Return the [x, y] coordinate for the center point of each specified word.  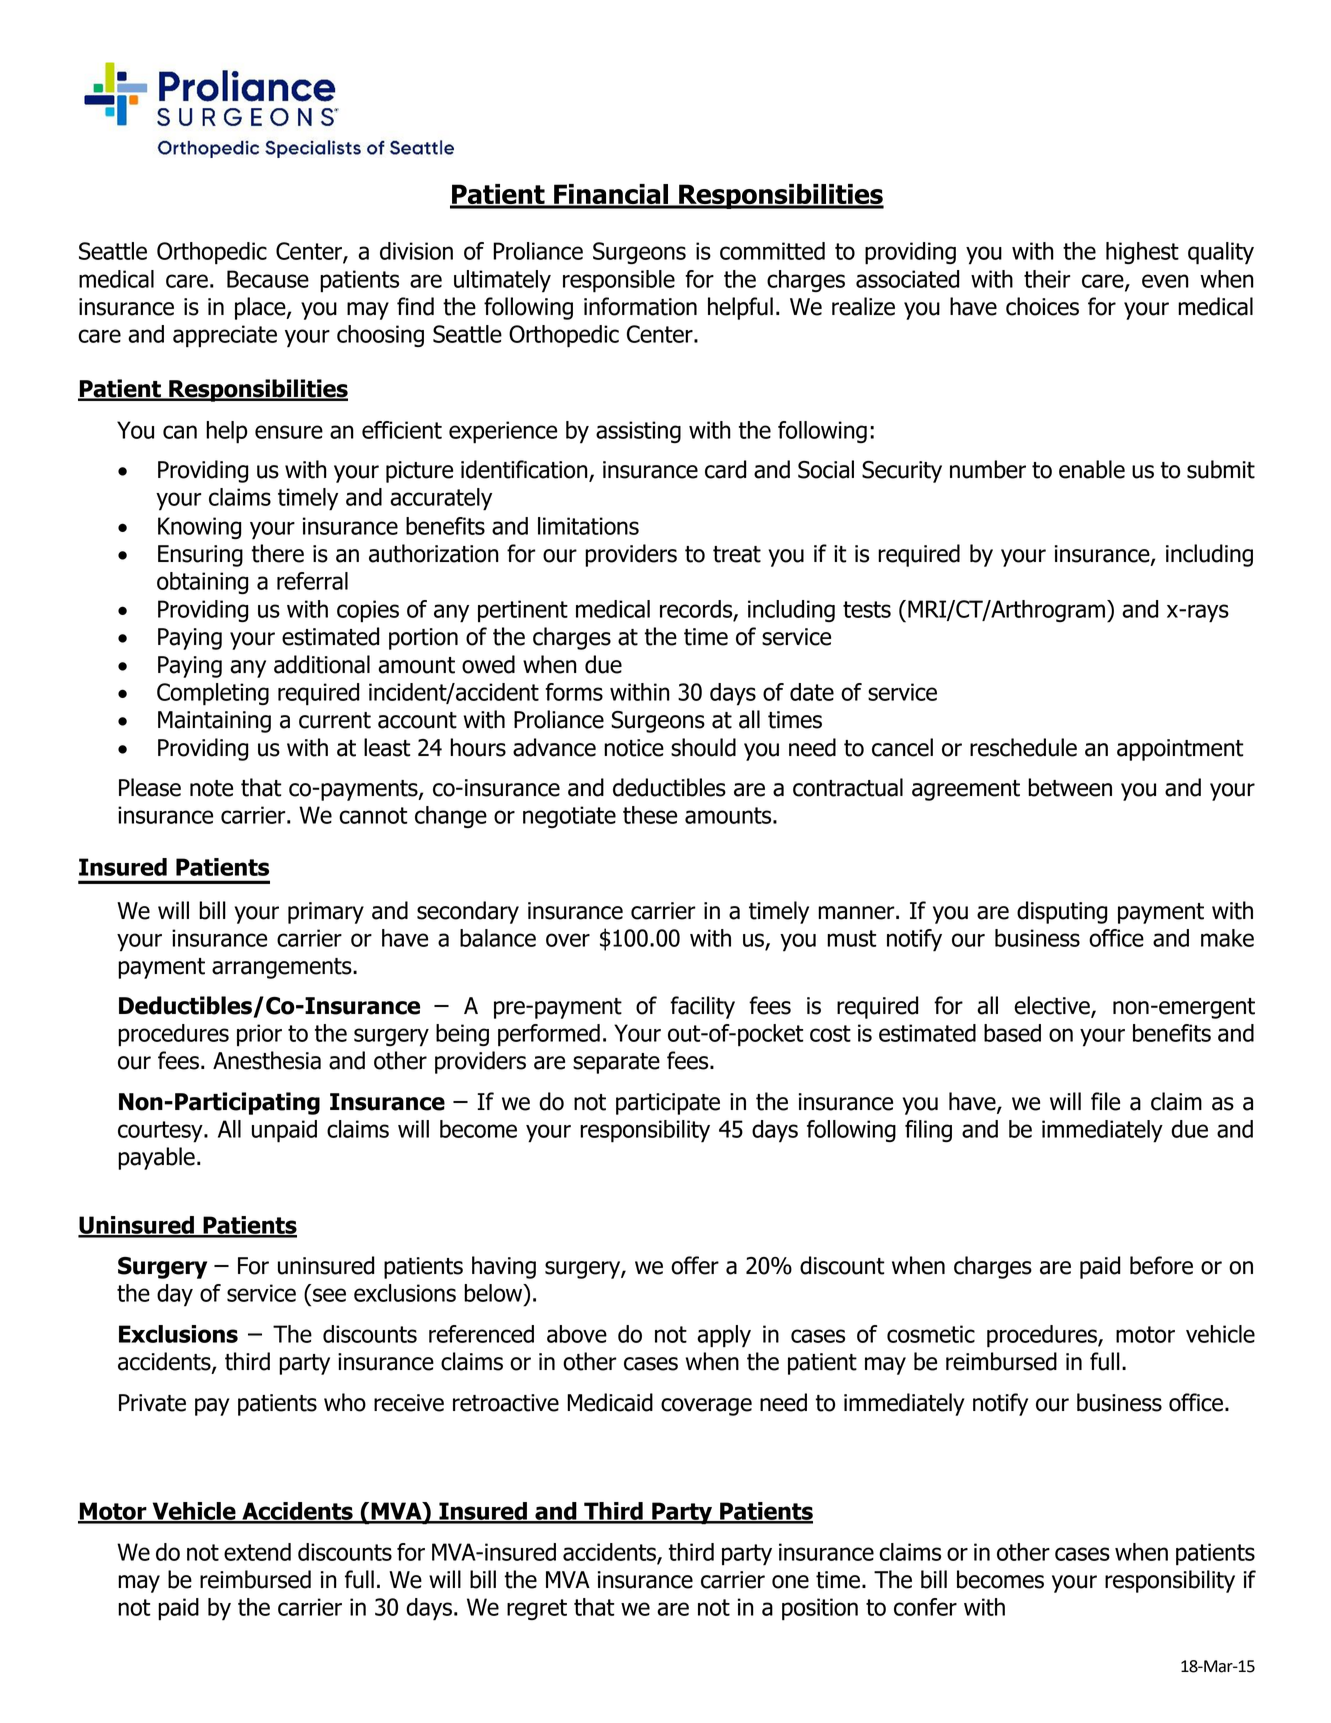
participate [668, 1104]
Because [268, 279]
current [335, 720]
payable [156, 1158]
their [1047, 279]
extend [257, 1552]
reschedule [1023, 747]
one [790, 1582]
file [1105, 1101]
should [703, 747]
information [640, 306]
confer [925, 1607]
